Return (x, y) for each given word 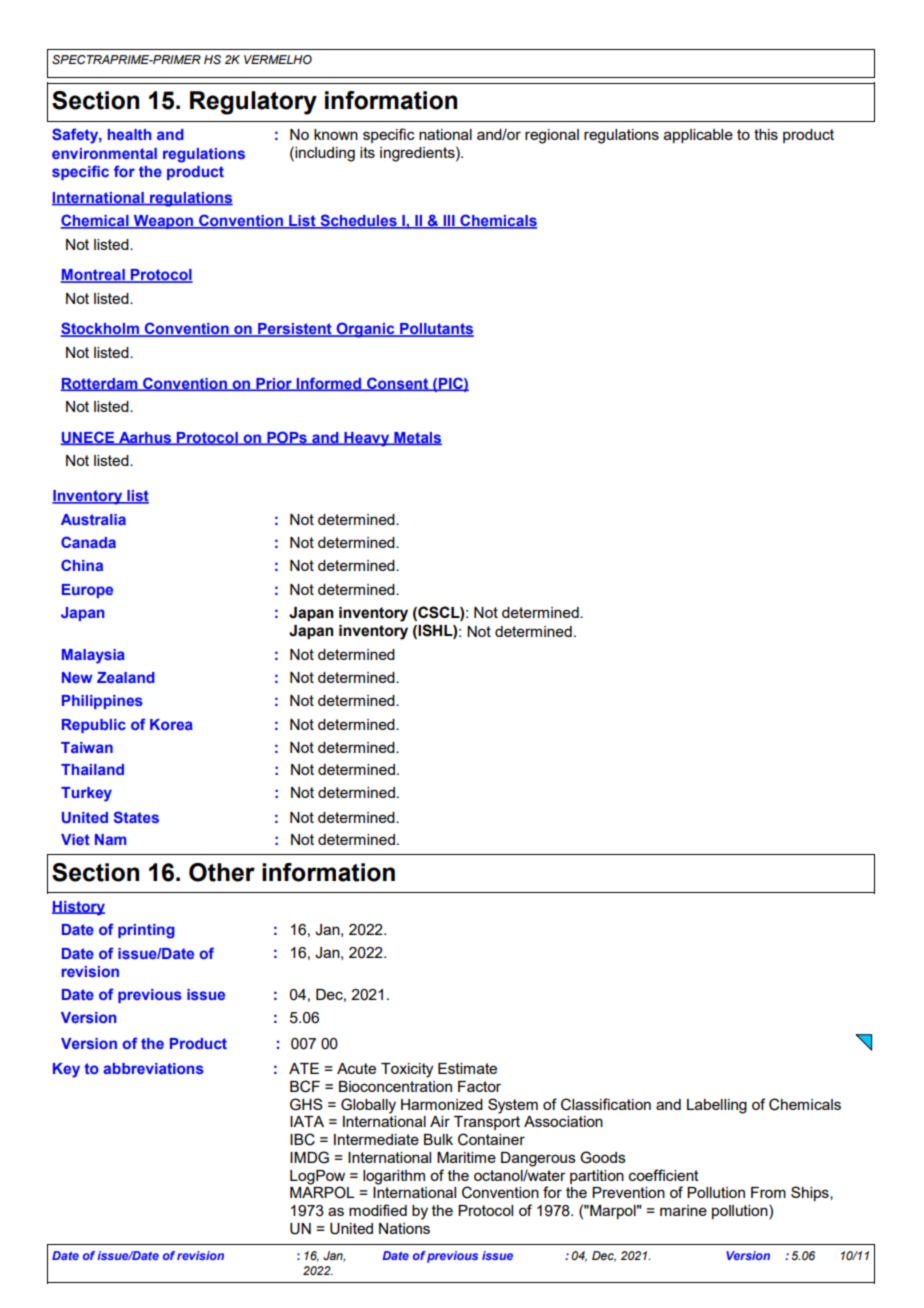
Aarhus (145, 438)
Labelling (717, 1106)
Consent (398, 384)
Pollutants (436, 330)
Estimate (467, 1068)
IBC (302, 1139)
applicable (698, 136)
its (367, 152)
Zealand (126, 677)
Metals (417, 438)
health (129, 134)
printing (146, 931)
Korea (171, 724)
